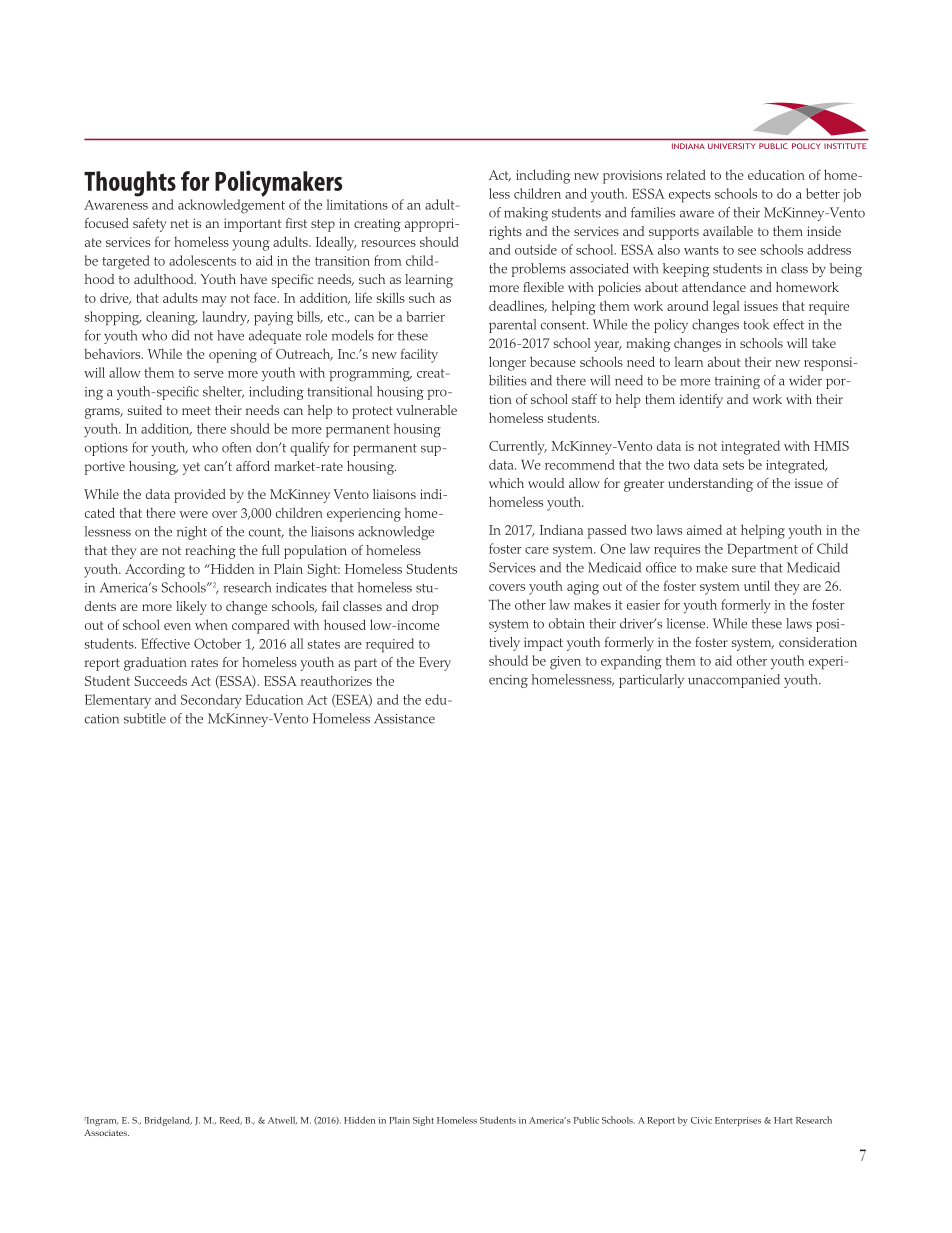 This image has width=952, height=1233. I want to click on Assistance, so click(404, 719).
